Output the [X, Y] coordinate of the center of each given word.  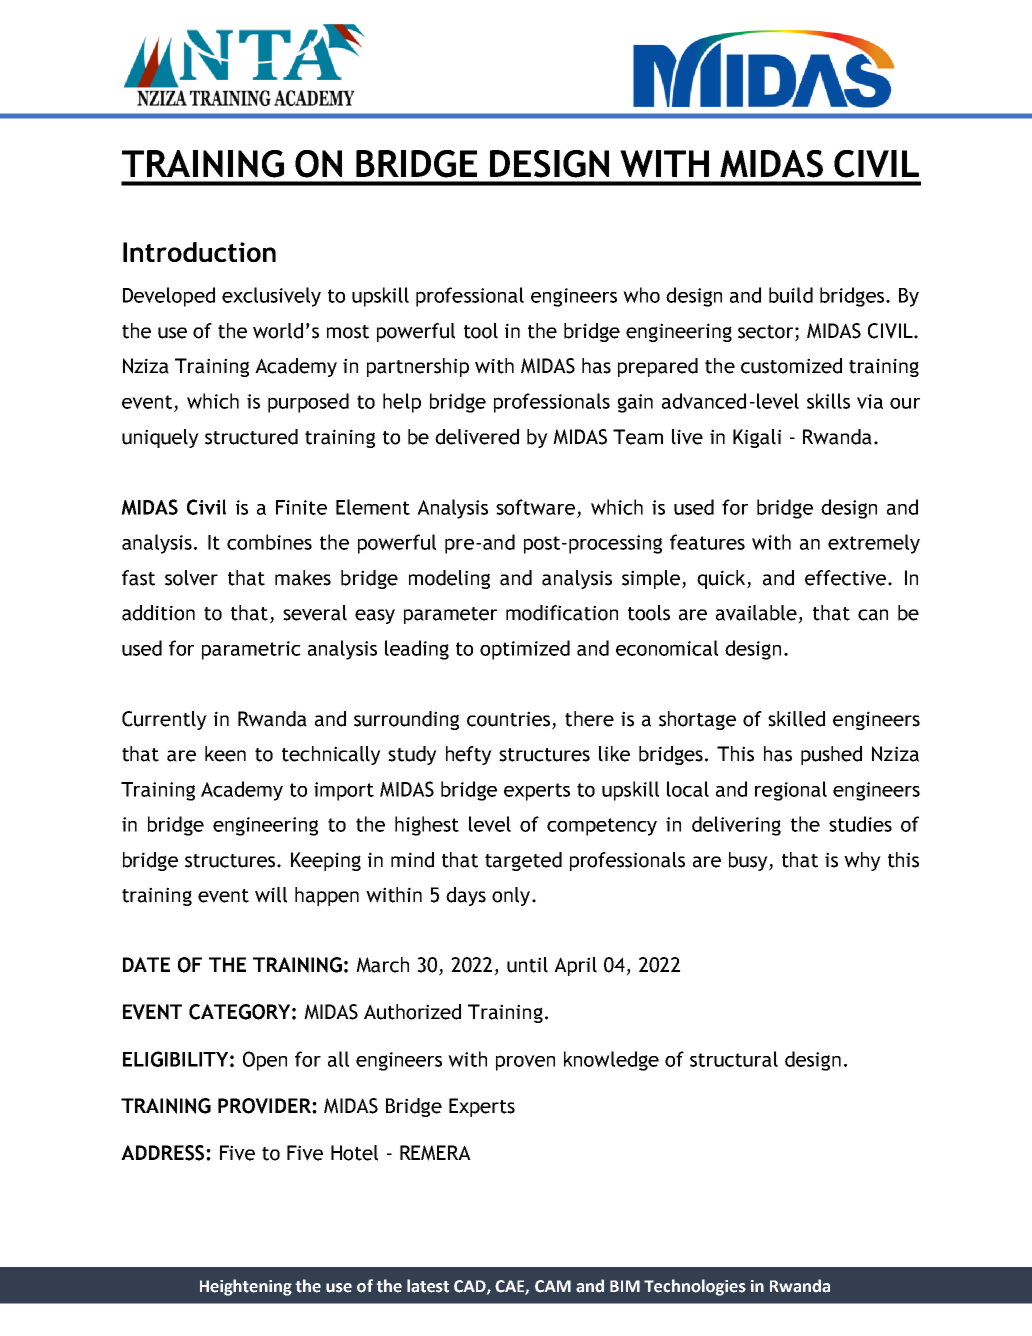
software [535, 507]
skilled [796, 719]
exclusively [271, 297]
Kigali [757, 438]
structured [251, 437]
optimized [525, 650]
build [791, 295]
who [641, 295]
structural [734, 1059]
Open [265, 1061]
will [271, 895]
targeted [523, 861]
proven [525, 1063]
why [862, 861]
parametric [251, 650]
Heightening [246, 1287]
